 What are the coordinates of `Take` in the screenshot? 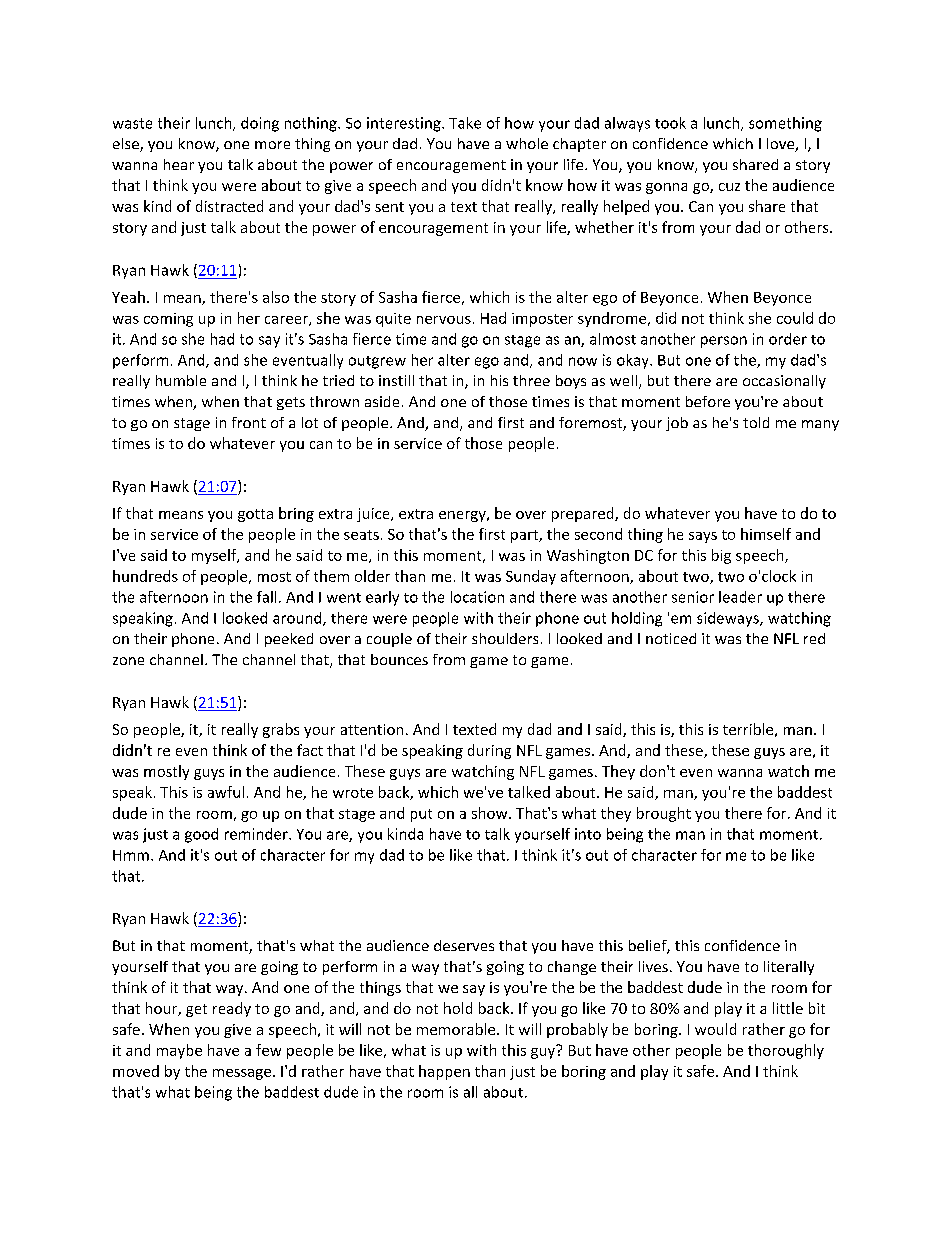 It's located at (465, 123).
